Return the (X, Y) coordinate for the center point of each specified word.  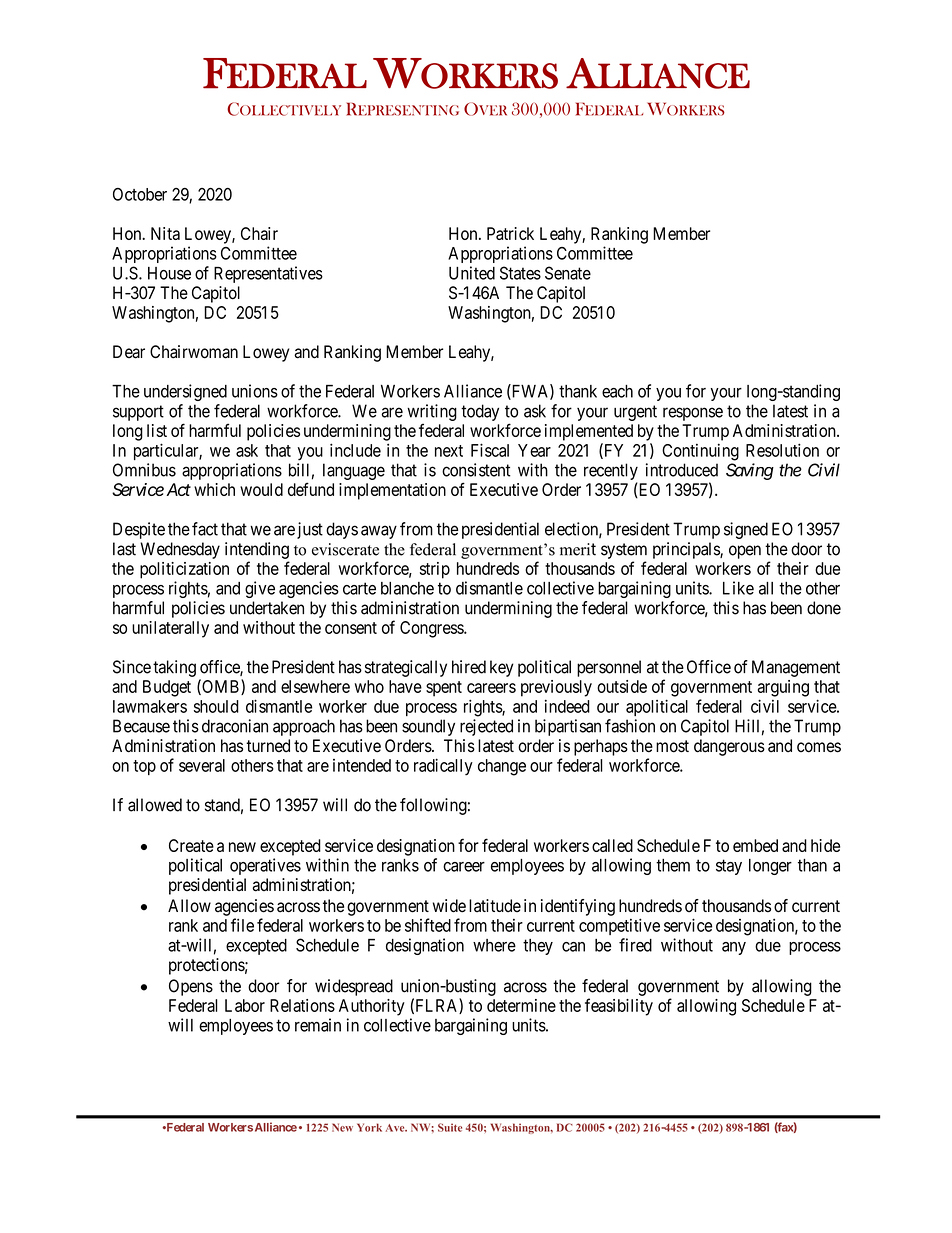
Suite (450, 1127)
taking (174, 668)
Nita (165, 233)
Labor (245, 1005)
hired (469, 667)
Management (796, 668)
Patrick (510, 233)
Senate (568, 273)
